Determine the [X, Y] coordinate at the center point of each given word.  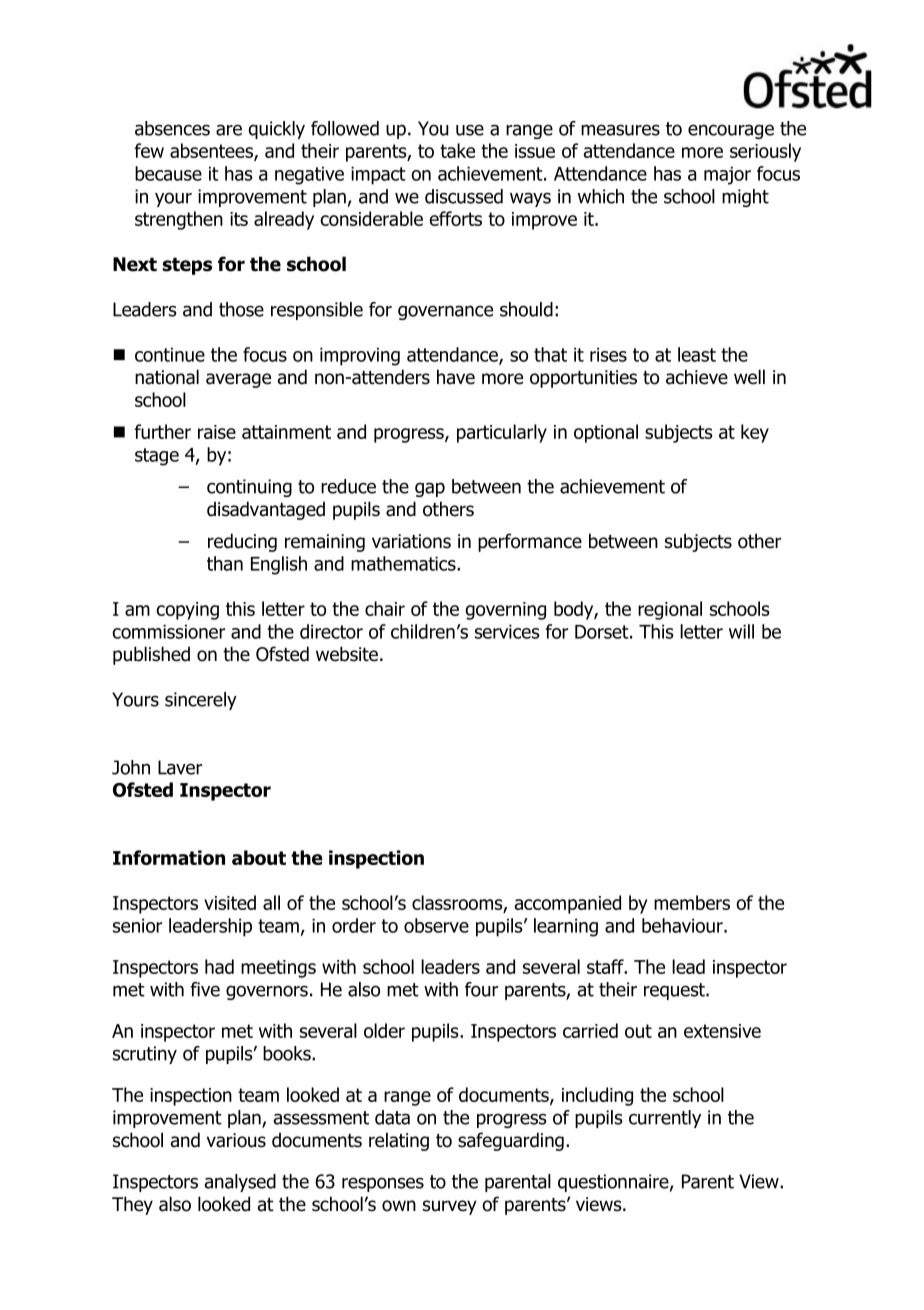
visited [230, 902]
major [727, 175]
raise [217, 432]
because [168, 173]
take [457, 150]
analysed [240, 1183]
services [507, 631]
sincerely [201, 701]
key [755, 433]
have [456, 377]
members [692, 902]
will [741, 631]
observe [436, 925]
